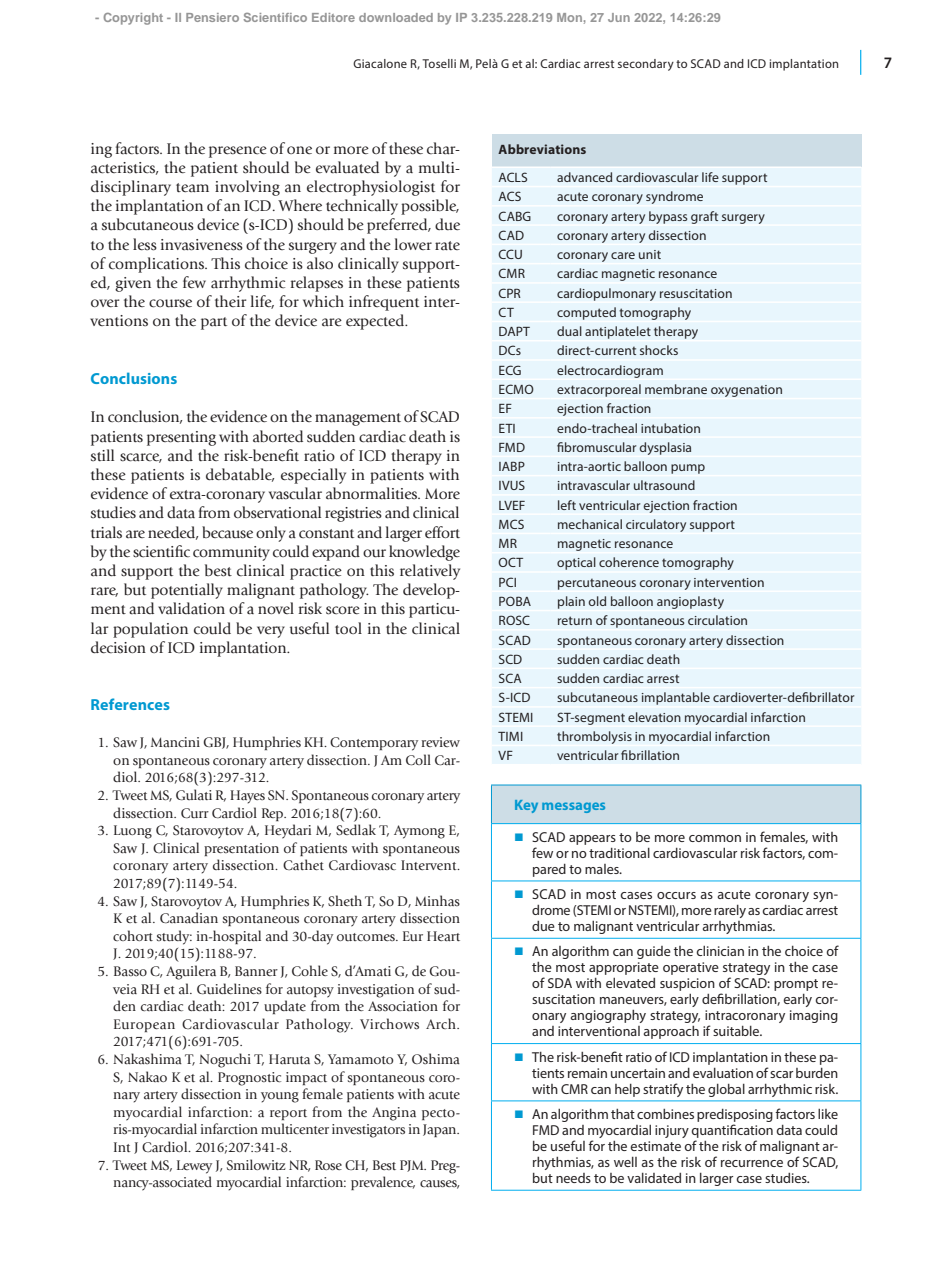 Image resolution: width=952 pixels, height=1270 pixels. Describe the element at coordinates (396, 17) in the screenshot. I see `downloaded` at that location.
